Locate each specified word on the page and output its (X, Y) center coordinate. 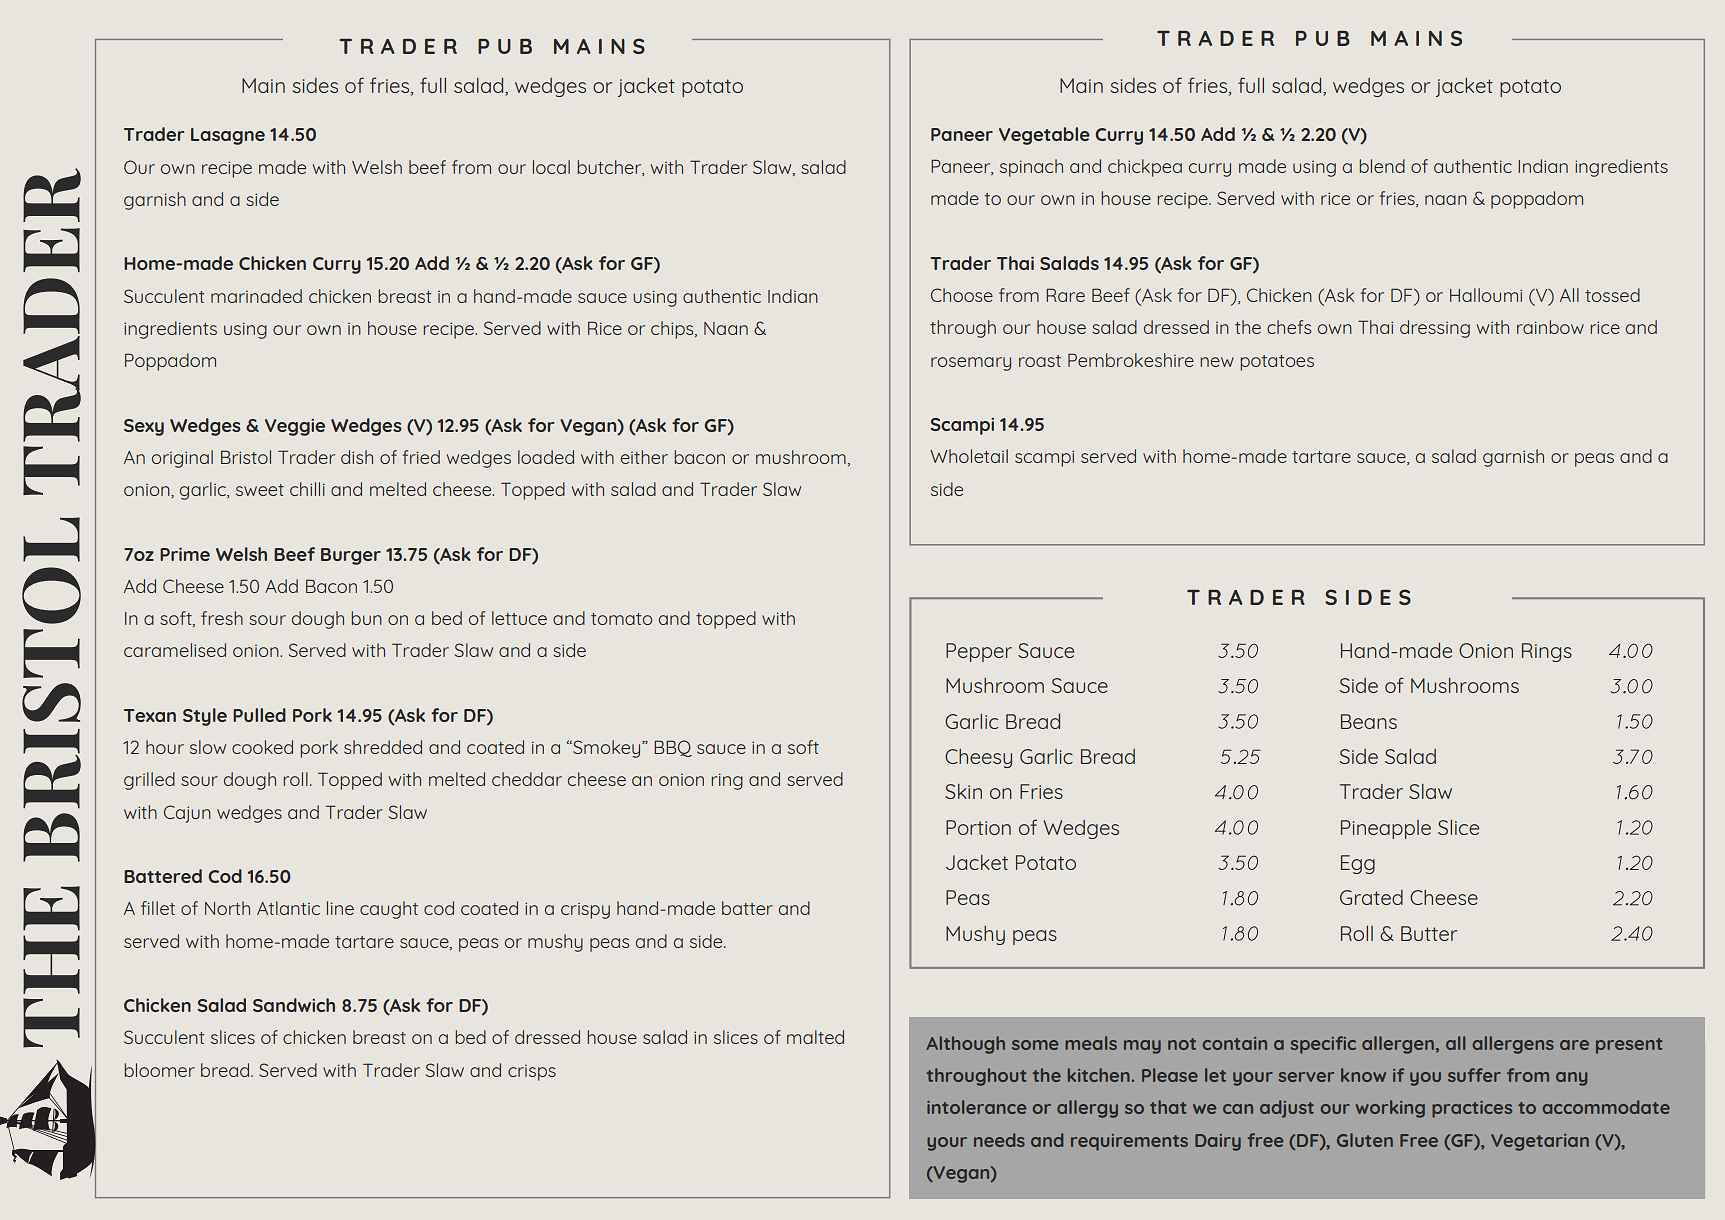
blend (1382, 166)
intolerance (976, 1107)
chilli (307, 489)
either (644, 457)
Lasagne (228, 136)
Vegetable (1044, 136)
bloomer (159, 1070)
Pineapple (1386, 829)
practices (1472, 1109)
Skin (963, 791)
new (1217, 362)
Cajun (187, 814)
